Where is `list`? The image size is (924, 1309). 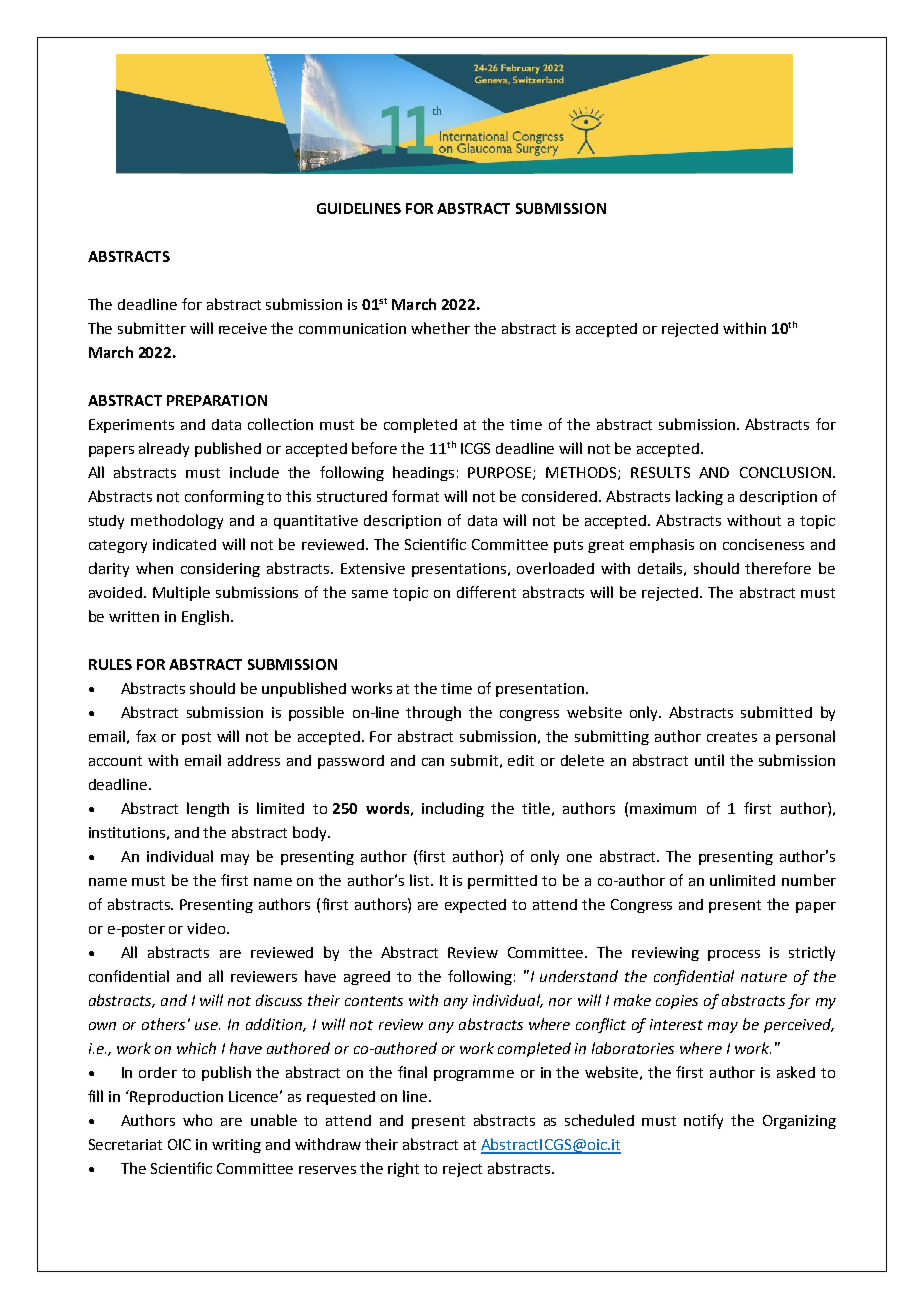
list is located at coordinates (421, 880).
